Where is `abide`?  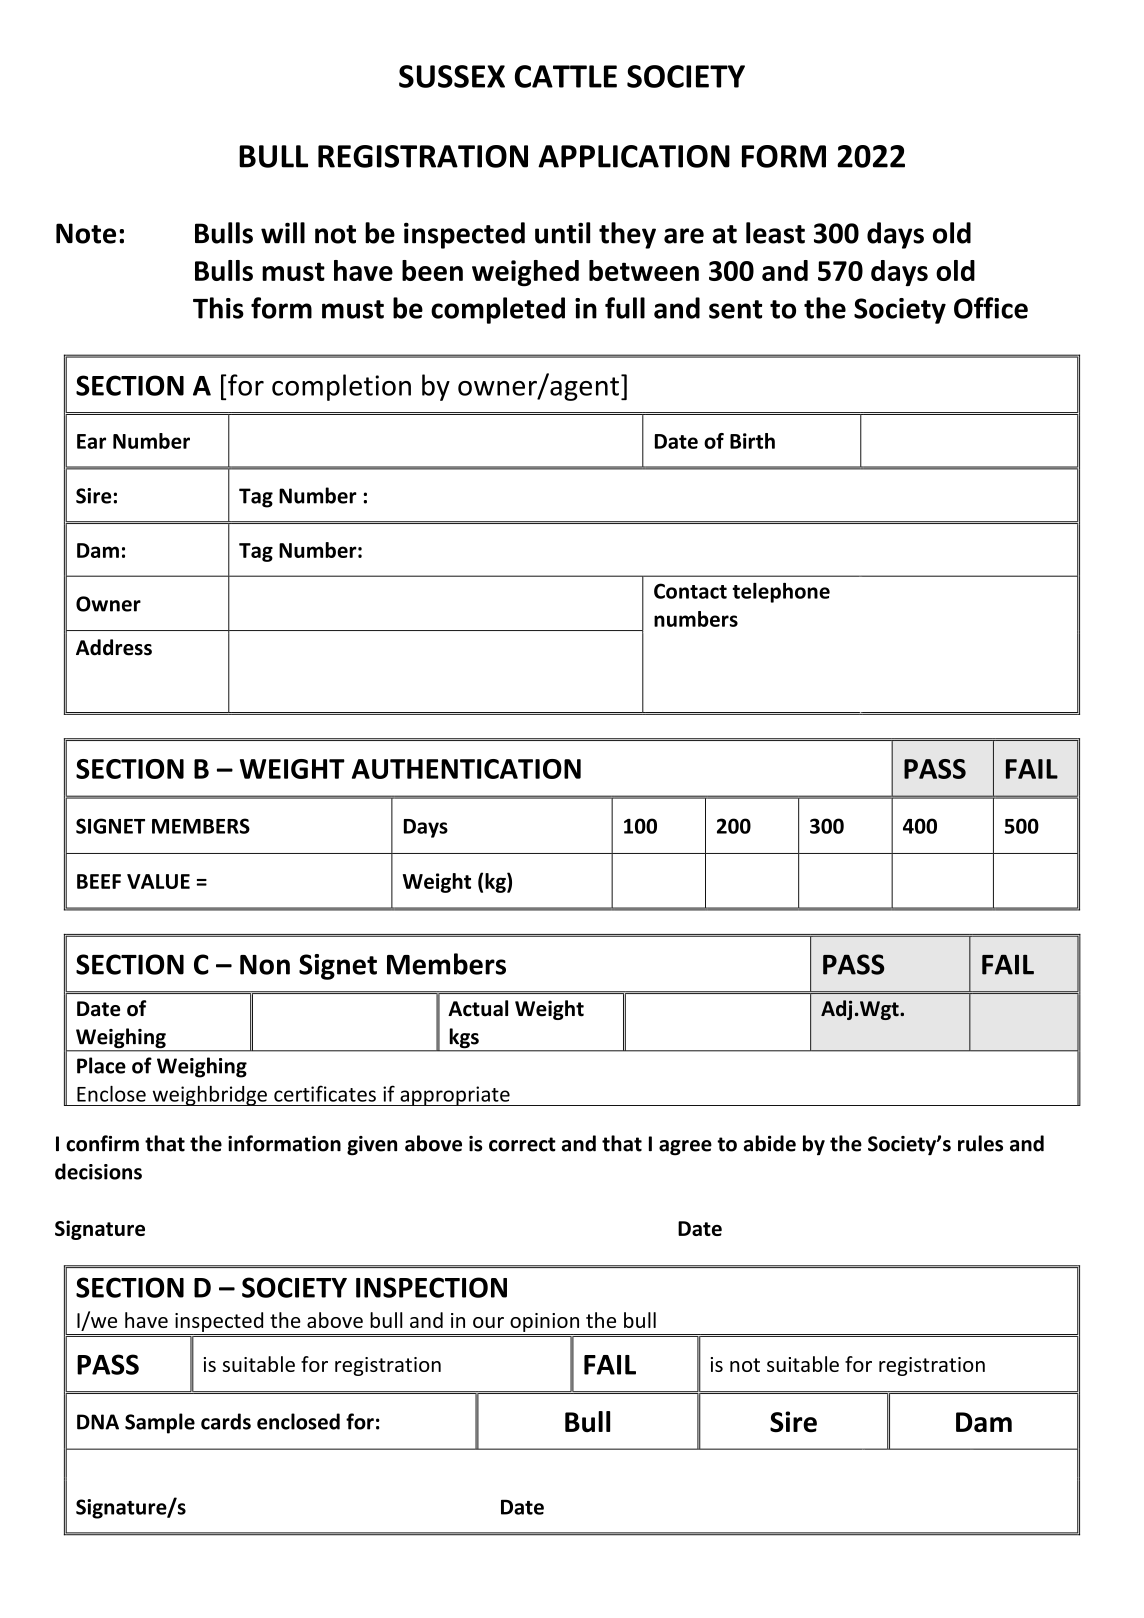 abide is located at coordinates (770, 1143).
